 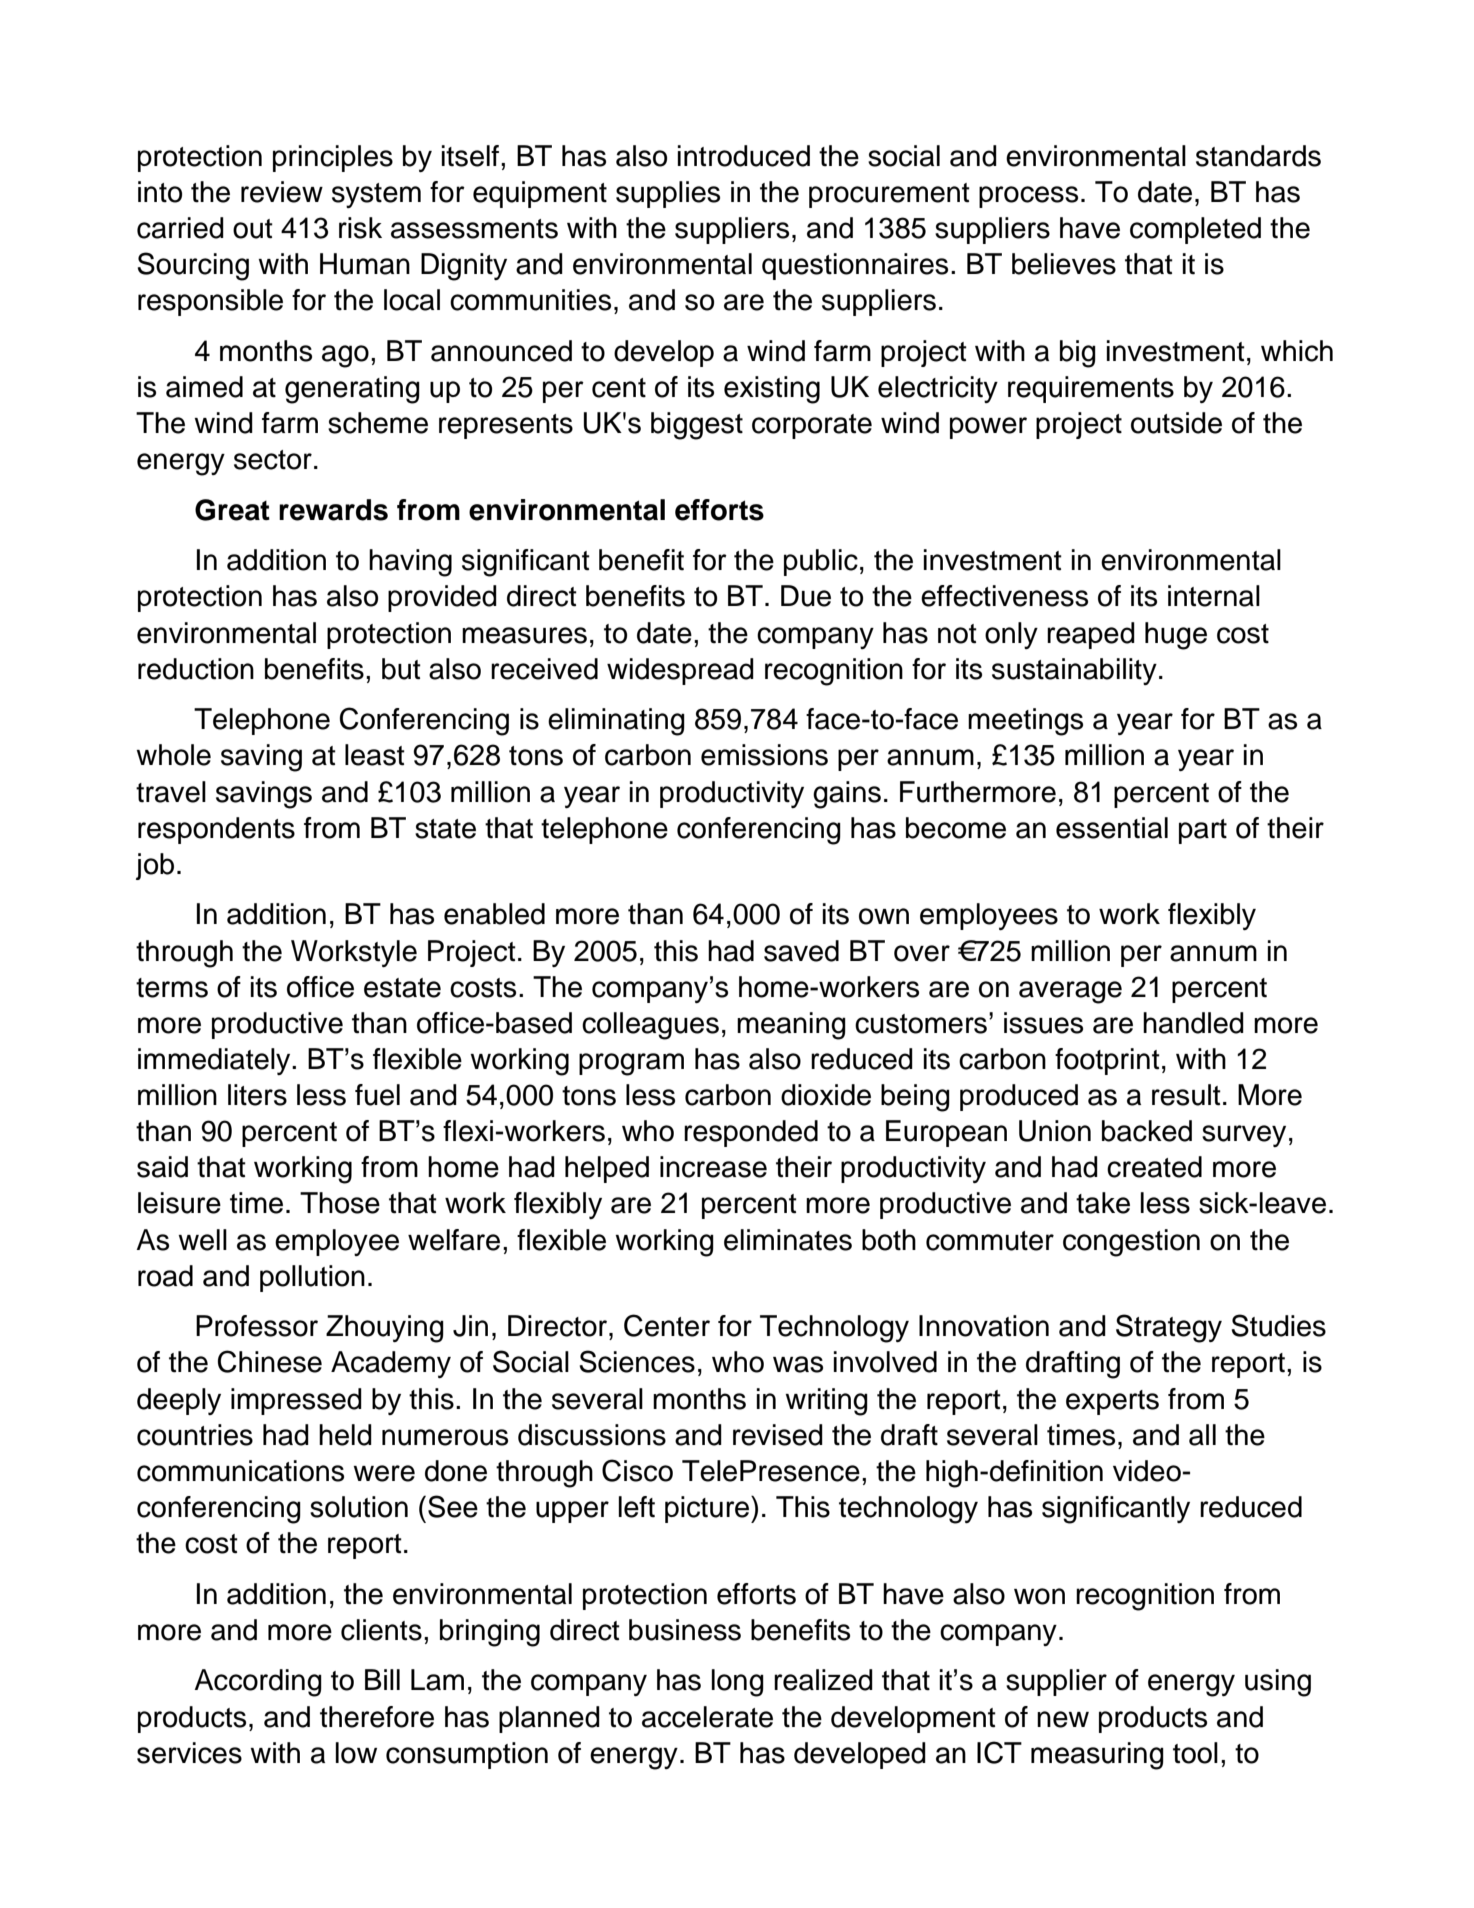 What do you see at coordinates (764, 755) in the screenshot?
I see `emissions` at bounding box center [764, 755].
